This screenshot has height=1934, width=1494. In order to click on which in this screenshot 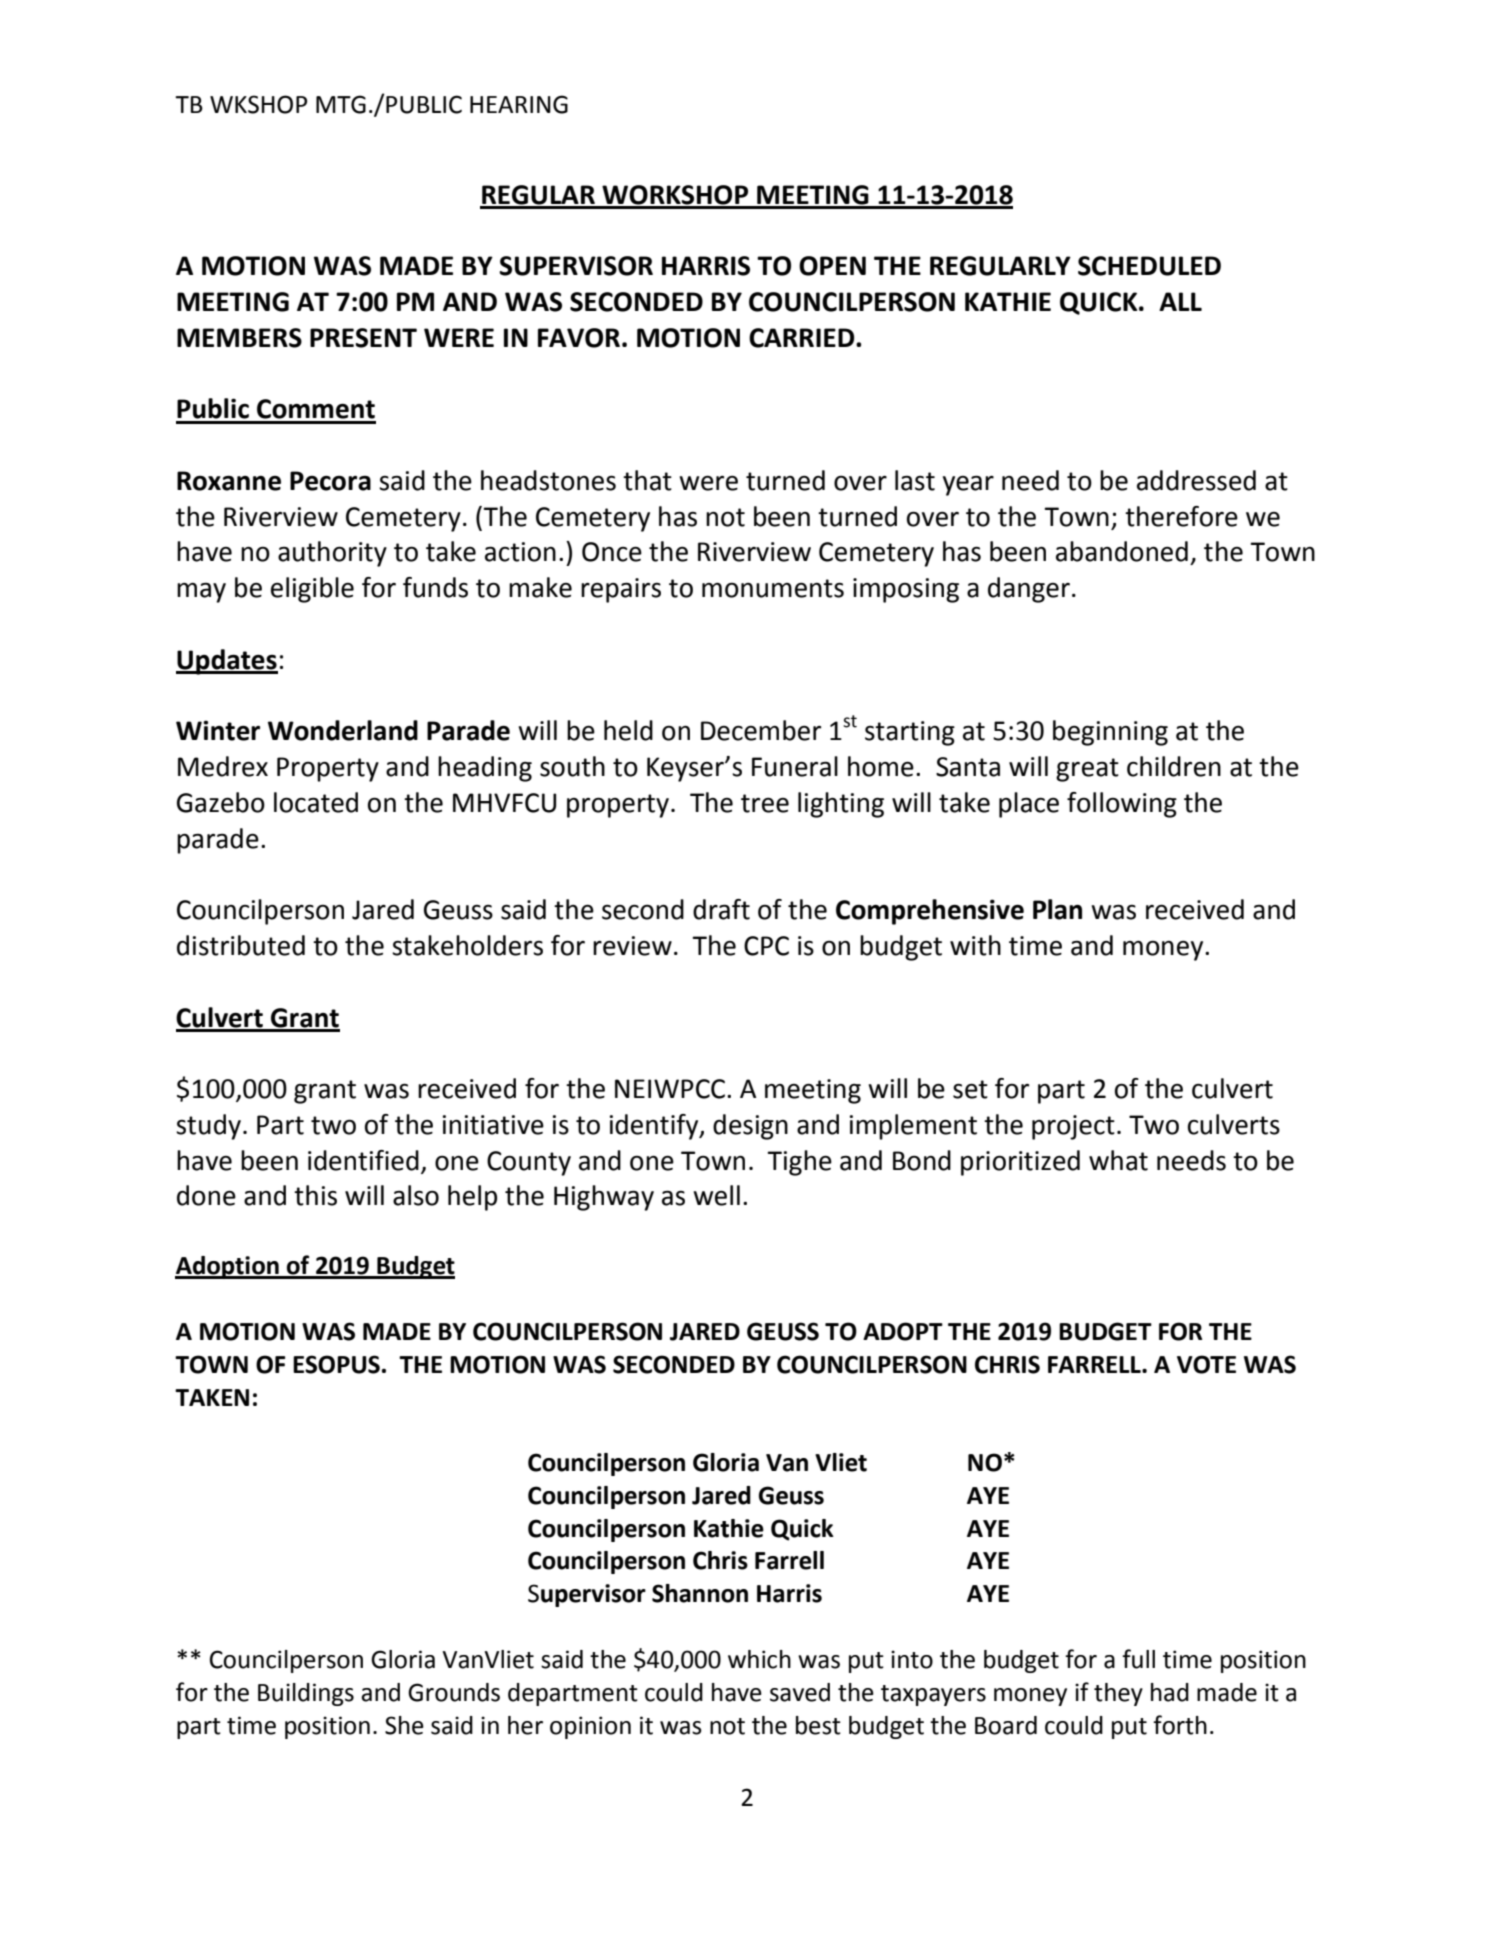, I will do `click(759, 1659)`.
